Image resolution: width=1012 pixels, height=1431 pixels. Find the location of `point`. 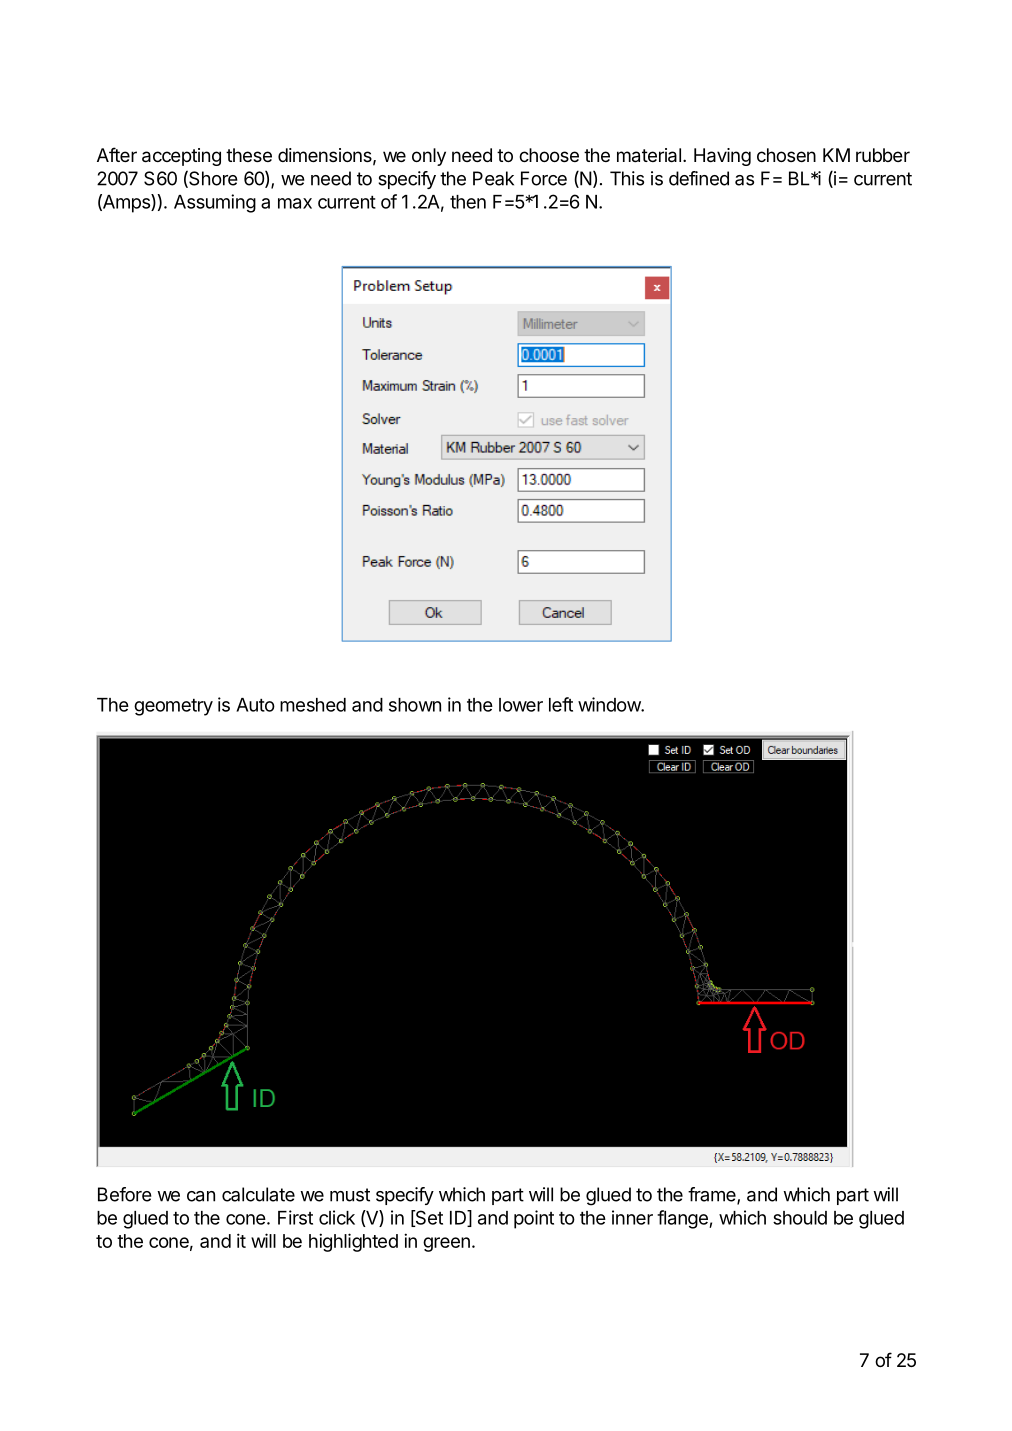

point is located at coordinates (534, 1219).
